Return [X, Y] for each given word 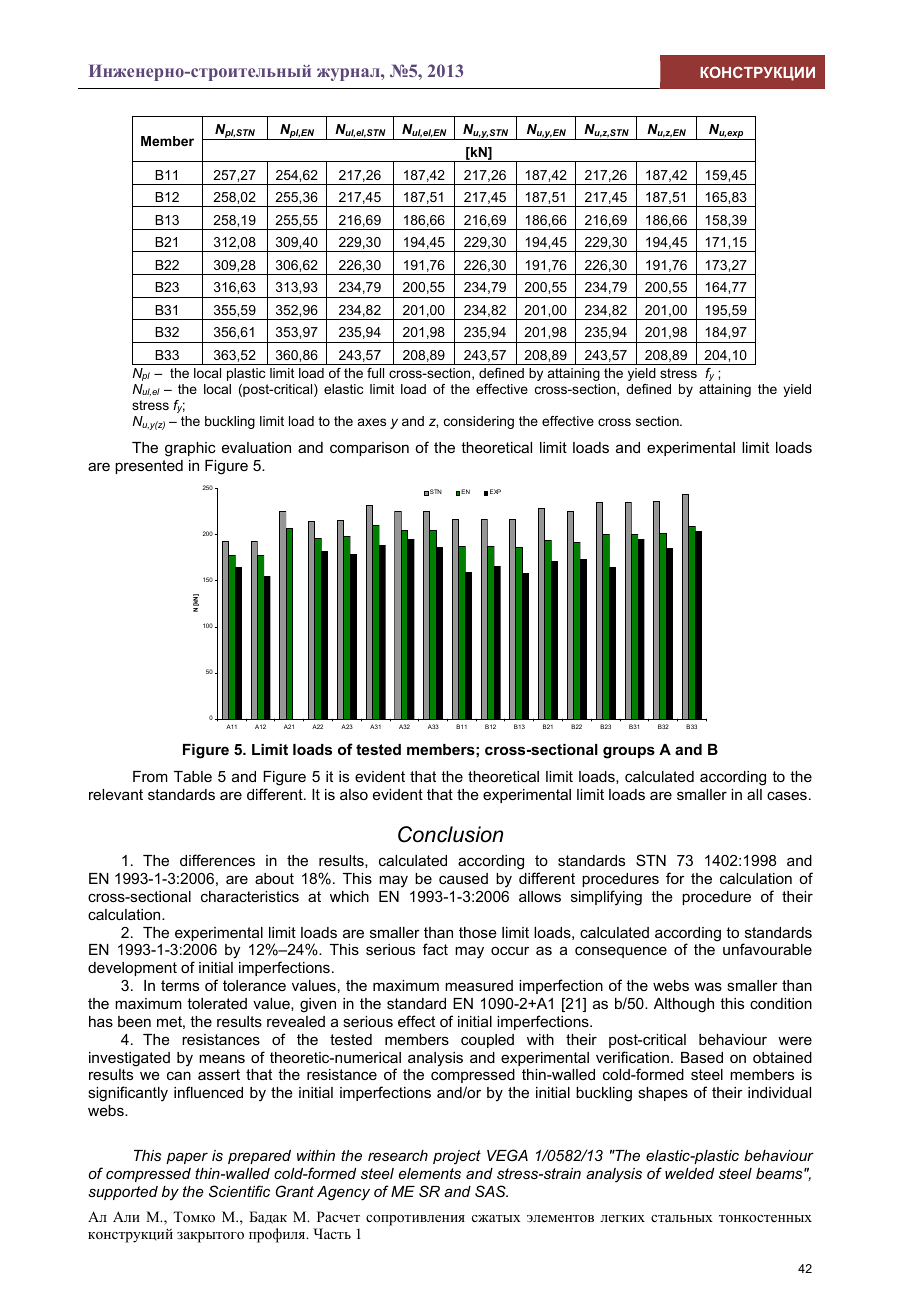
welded [689, 1173]
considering [479, 422]
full [375, 373]
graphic [190, 449]
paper [187, 1158]
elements [430, 1173]
